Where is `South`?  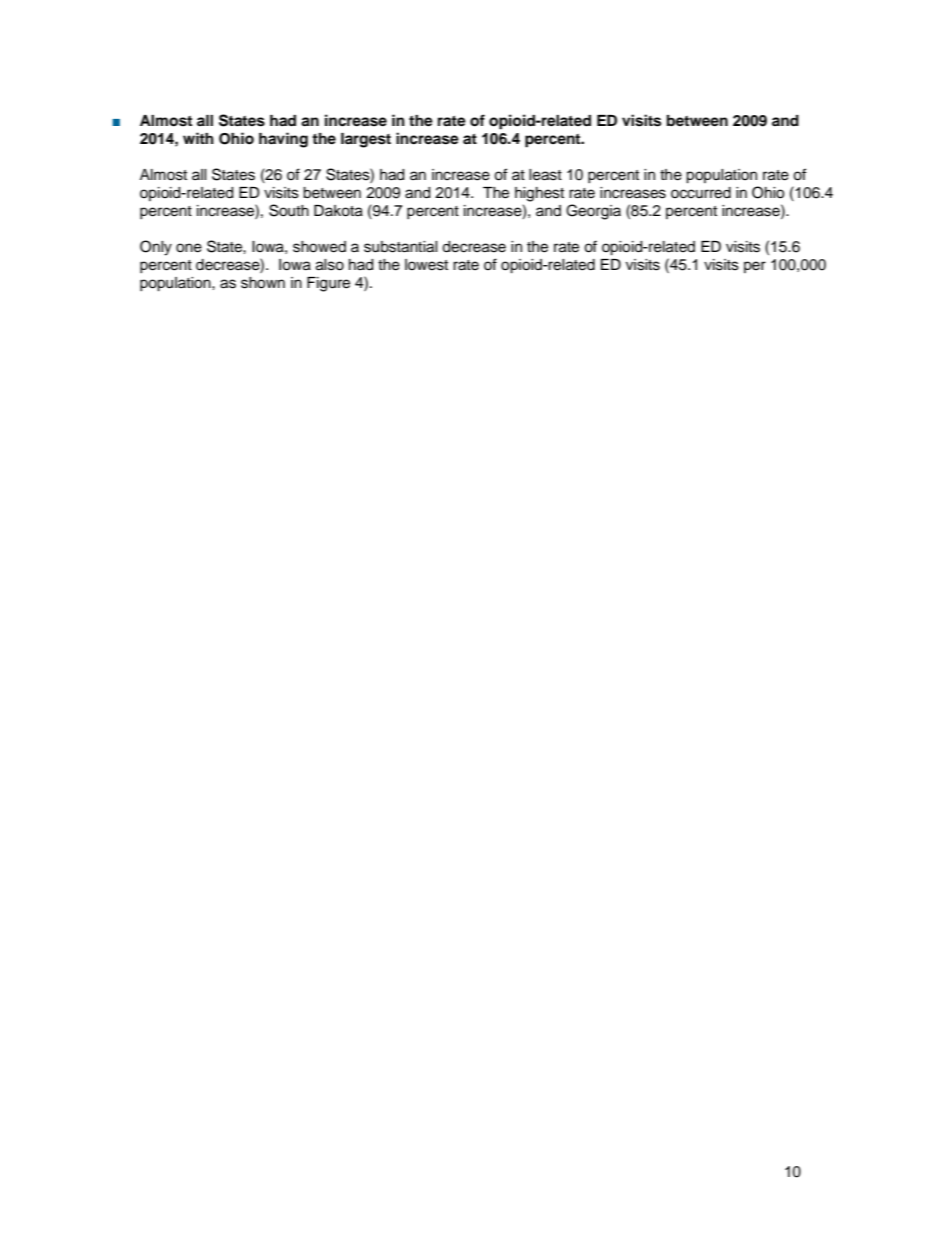 South is located at coordinates (289, 210).
